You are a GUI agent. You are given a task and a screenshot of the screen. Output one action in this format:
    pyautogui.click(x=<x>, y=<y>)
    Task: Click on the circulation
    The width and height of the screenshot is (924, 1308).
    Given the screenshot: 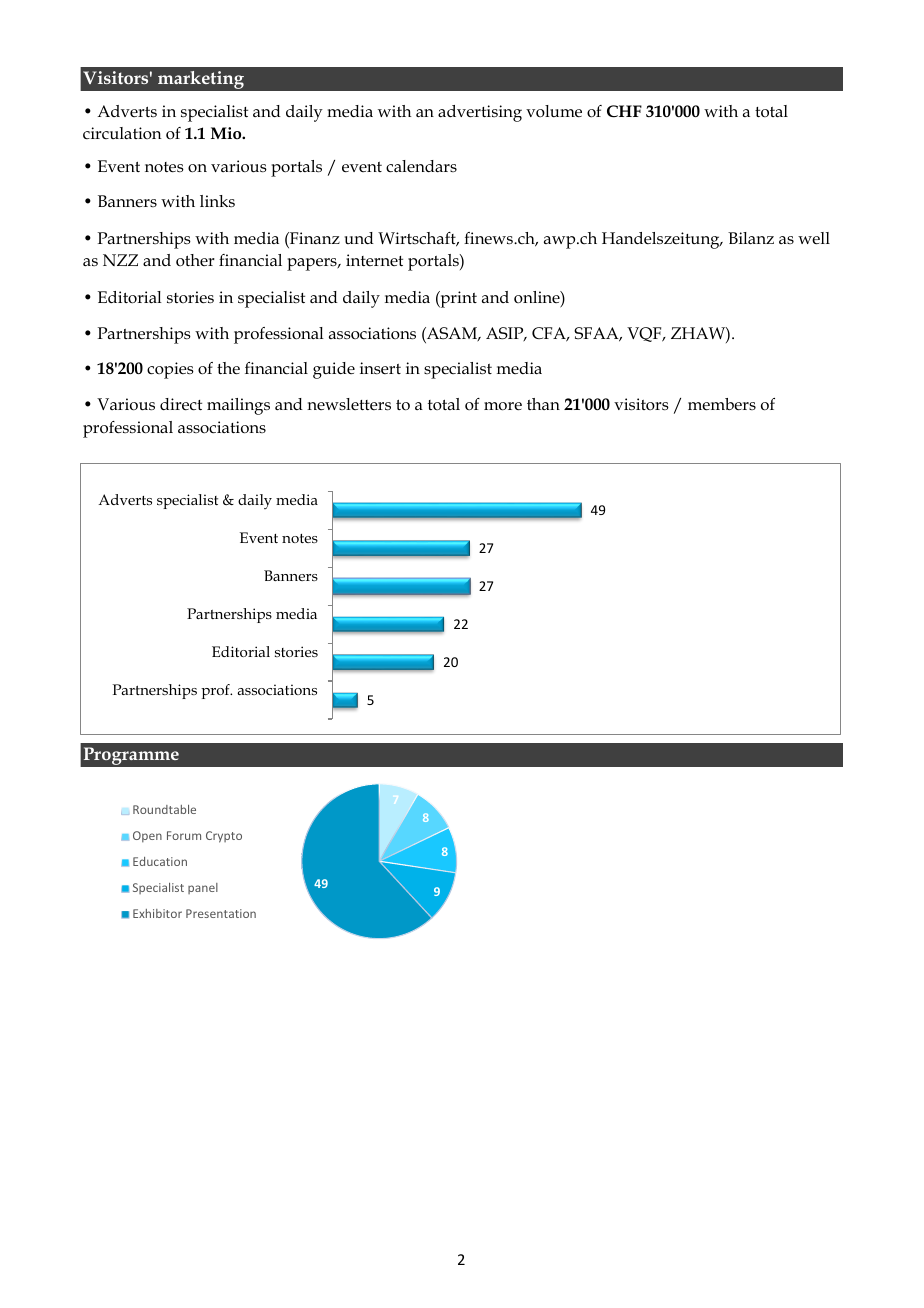 What is the action you would take?
    pyautogui.click(x=122, y=133)
